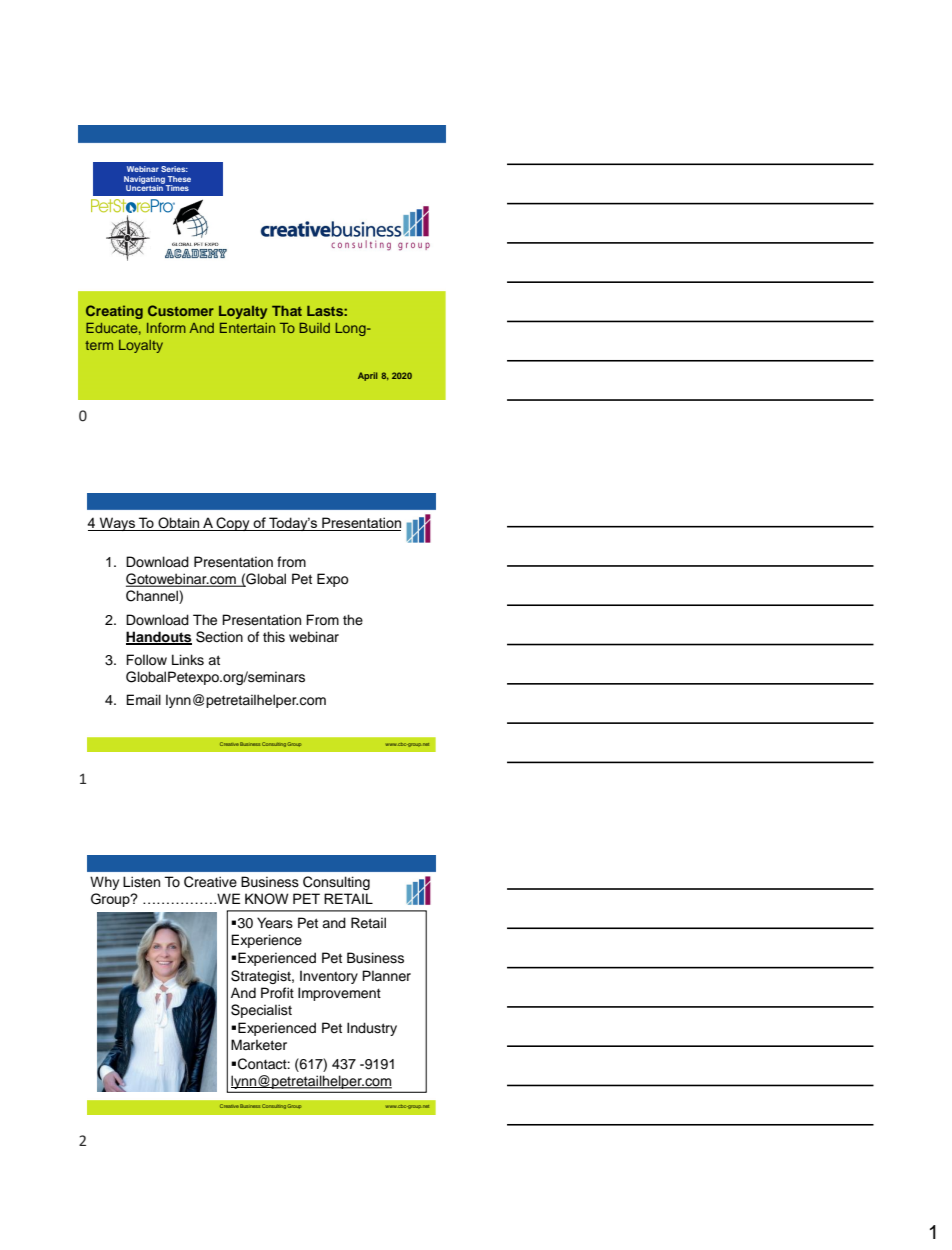  What do you see at coordinates (159, 637) in the image?
I see `Handouts` at bounding box center [159, 637].
